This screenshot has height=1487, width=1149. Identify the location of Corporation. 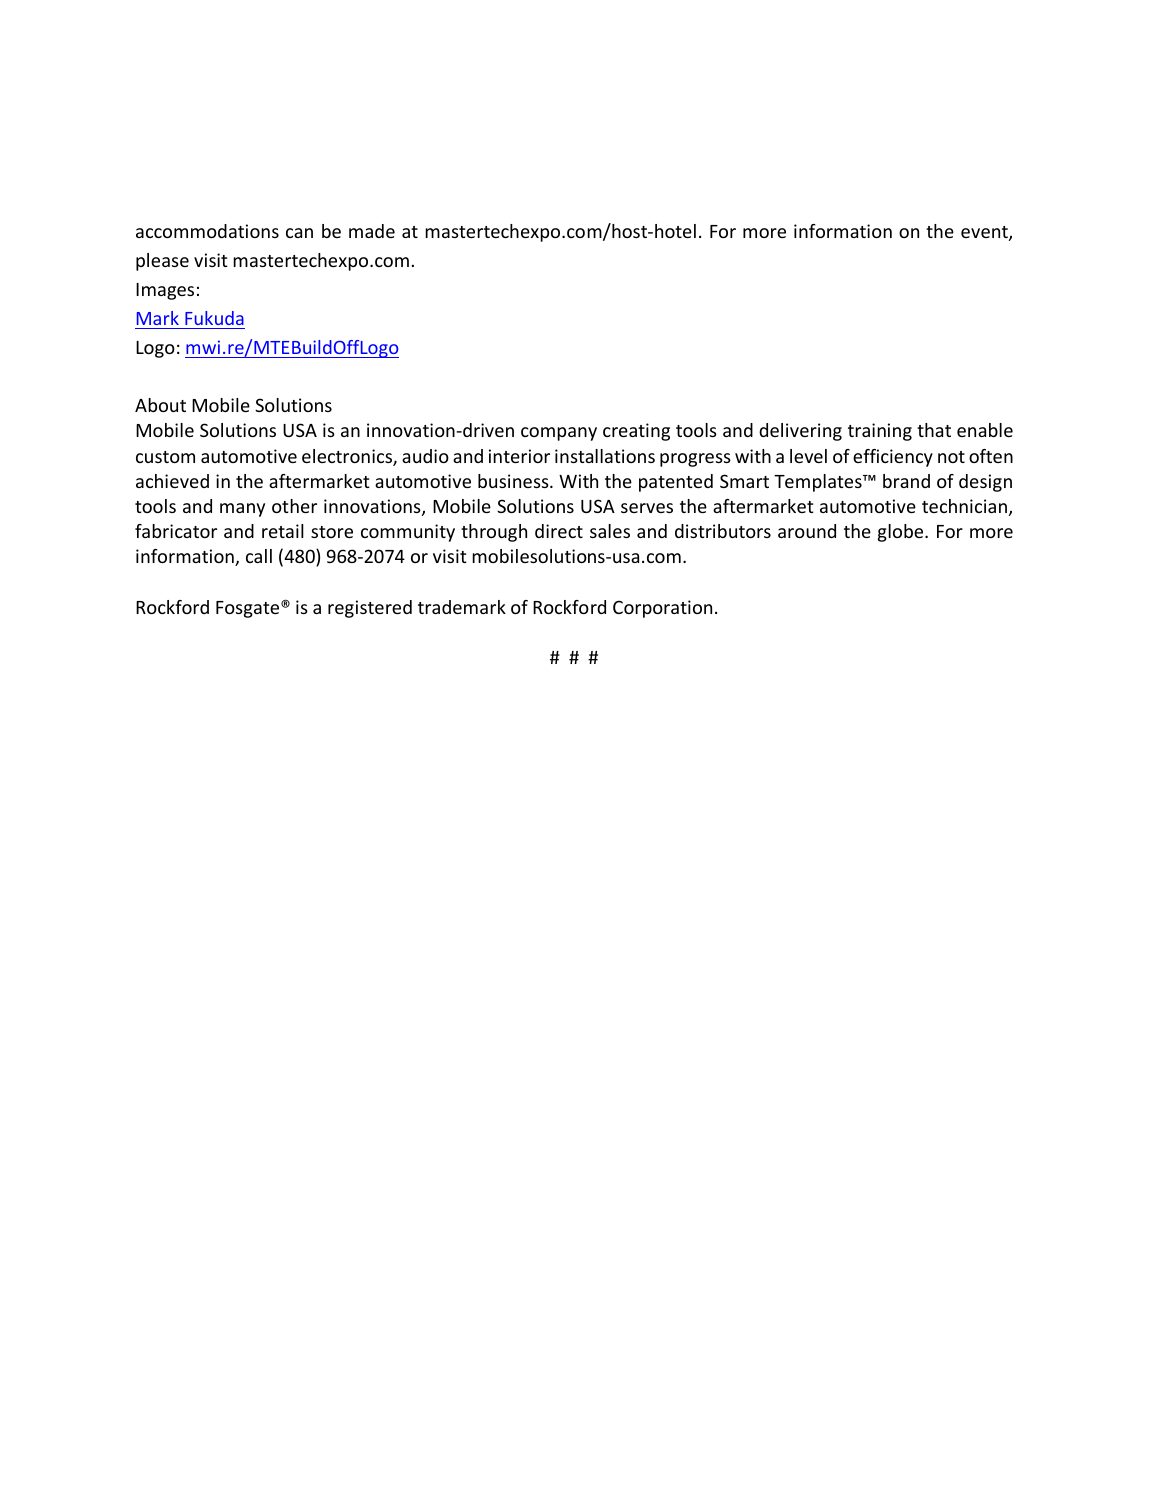
(662, 609).
